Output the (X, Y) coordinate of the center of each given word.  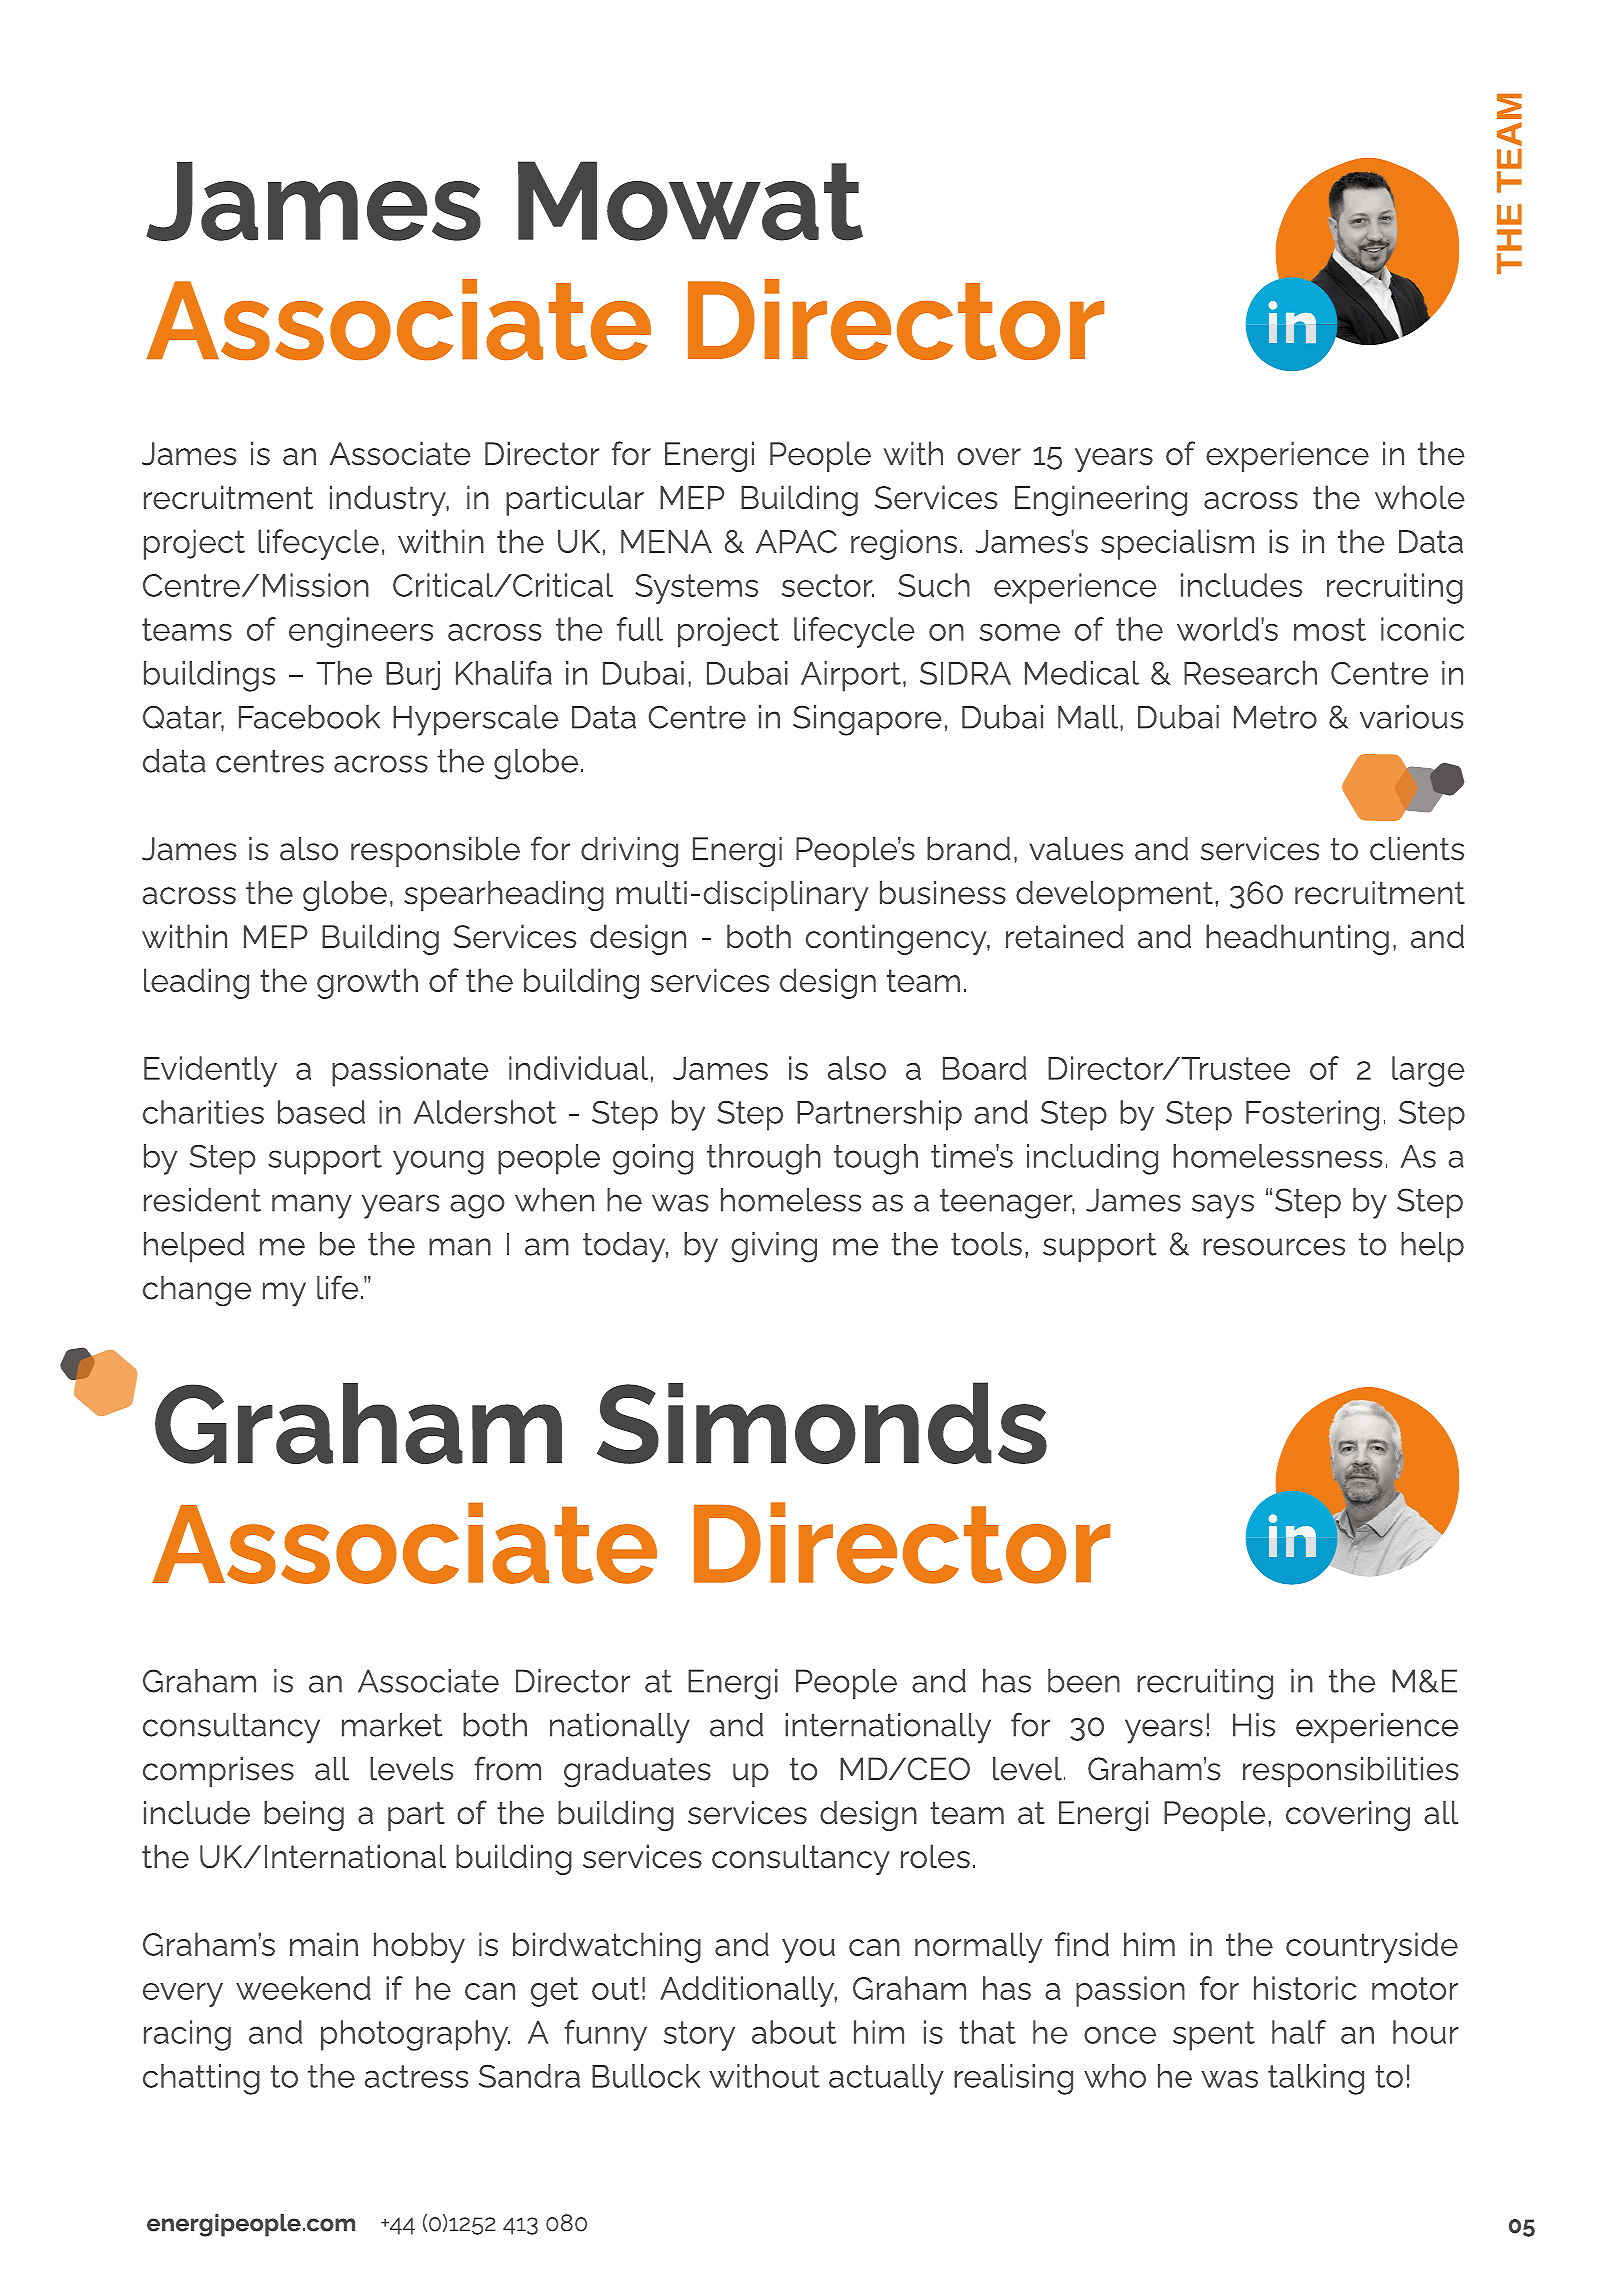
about (794, 2032)
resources (1274, 1247)
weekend (303, 1988)
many (312, 1206)
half (1299, 2032)
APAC (796, 541)
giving (774, 1247)
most (1330, 629)
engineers (361, 632)
